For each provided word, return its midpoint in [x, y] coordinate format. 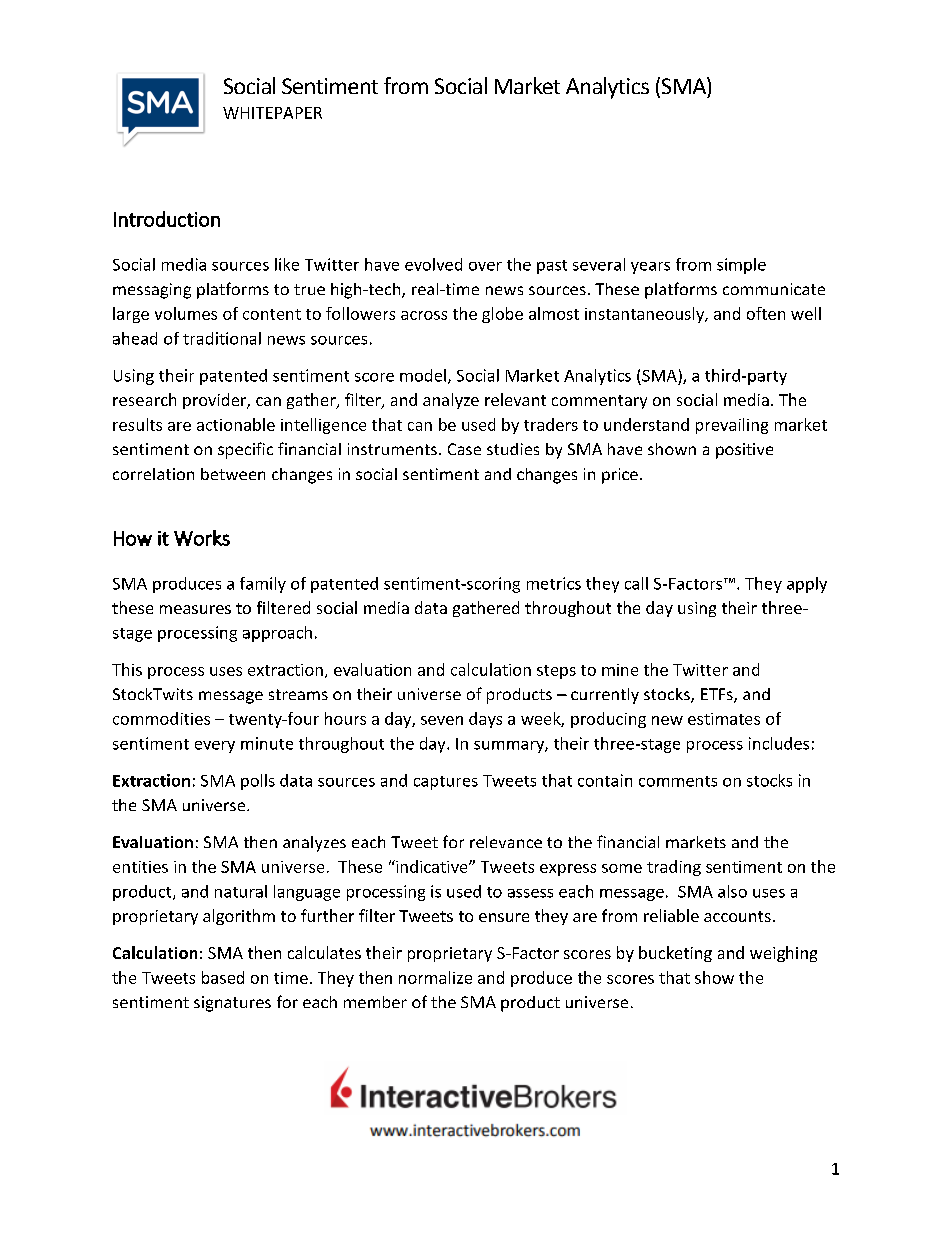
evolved [433, 264]
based [223, 977]
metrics [554, 583]
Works [202, 538]
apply [807, 585]
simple [741, 266]
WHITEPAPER [272, 113]
